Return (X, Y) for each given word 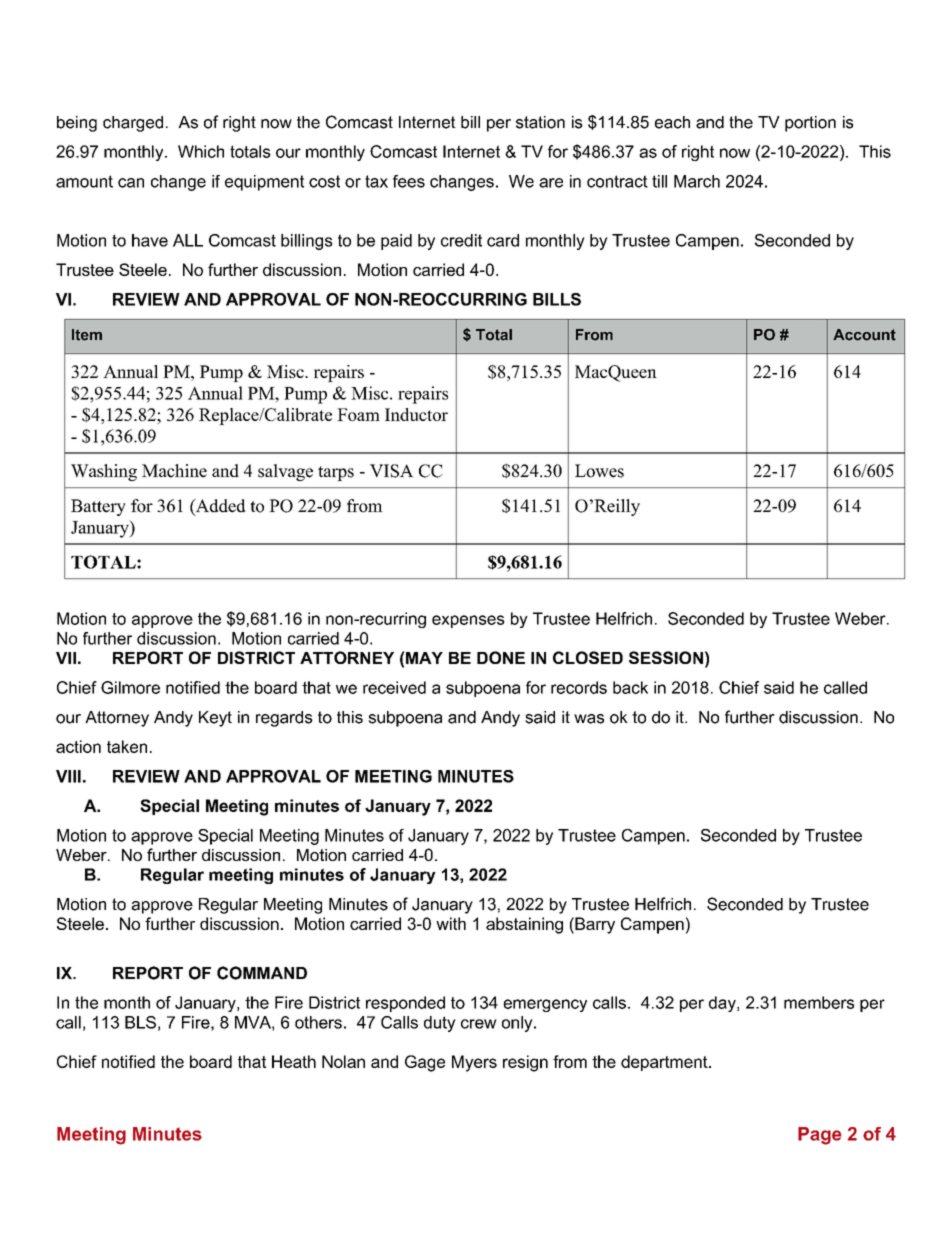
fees (409, 181)
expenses (468, 621)
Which (201, 151)
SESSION (666, 657)
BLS (140, 1022)
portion (810, 124)
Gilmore (130, 687)
